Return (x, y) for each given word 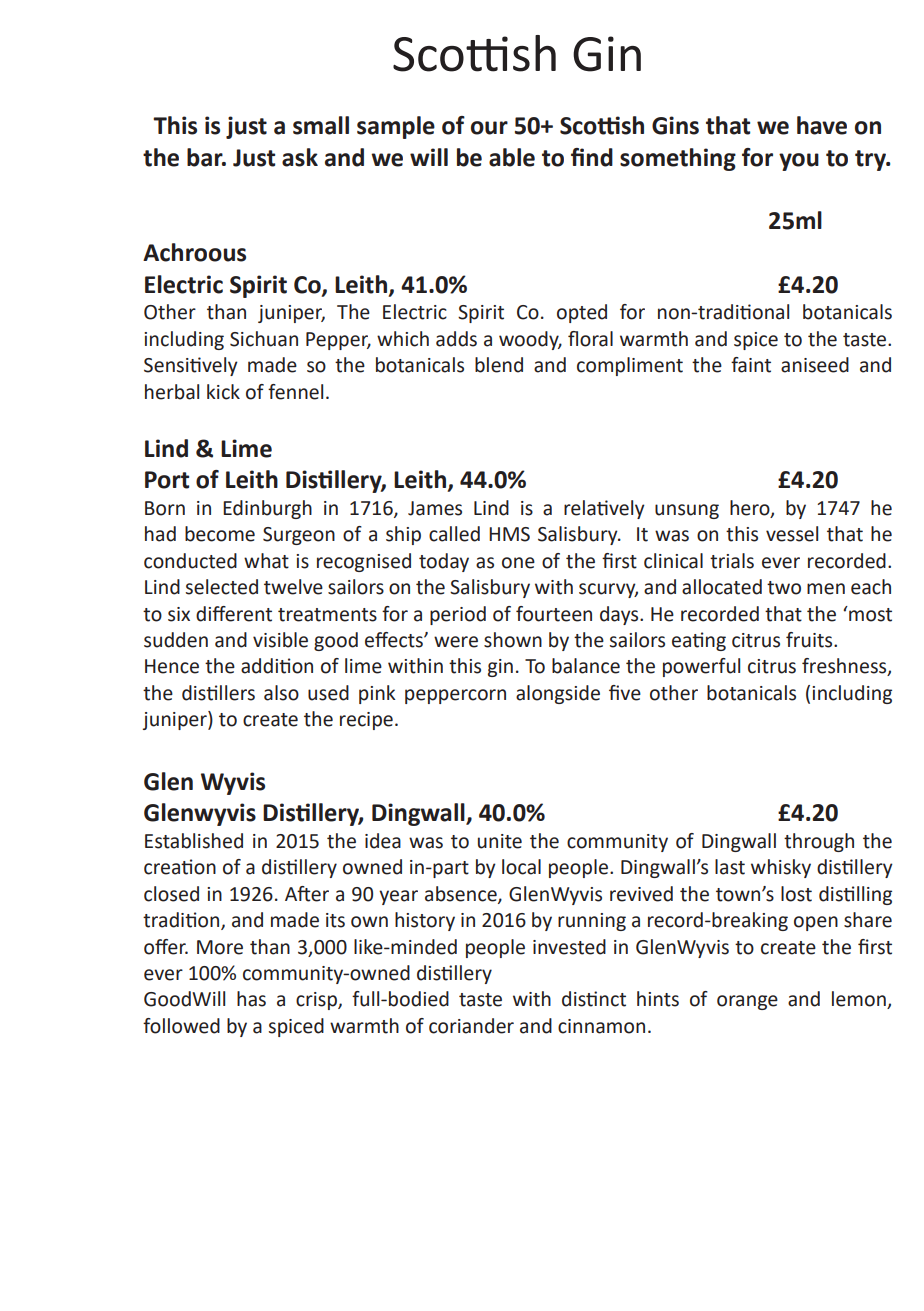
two (784, 588)
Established (194, 841)
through (819, 842)
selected (222, 587)
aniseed (815, 365)
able (512, 157)
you (799, 162)
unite (500, 841)
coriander (471, 1026)
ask (300, 157)
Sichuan (264, 339)
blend (499, 365)
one (518, 563)
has (251, 999)
